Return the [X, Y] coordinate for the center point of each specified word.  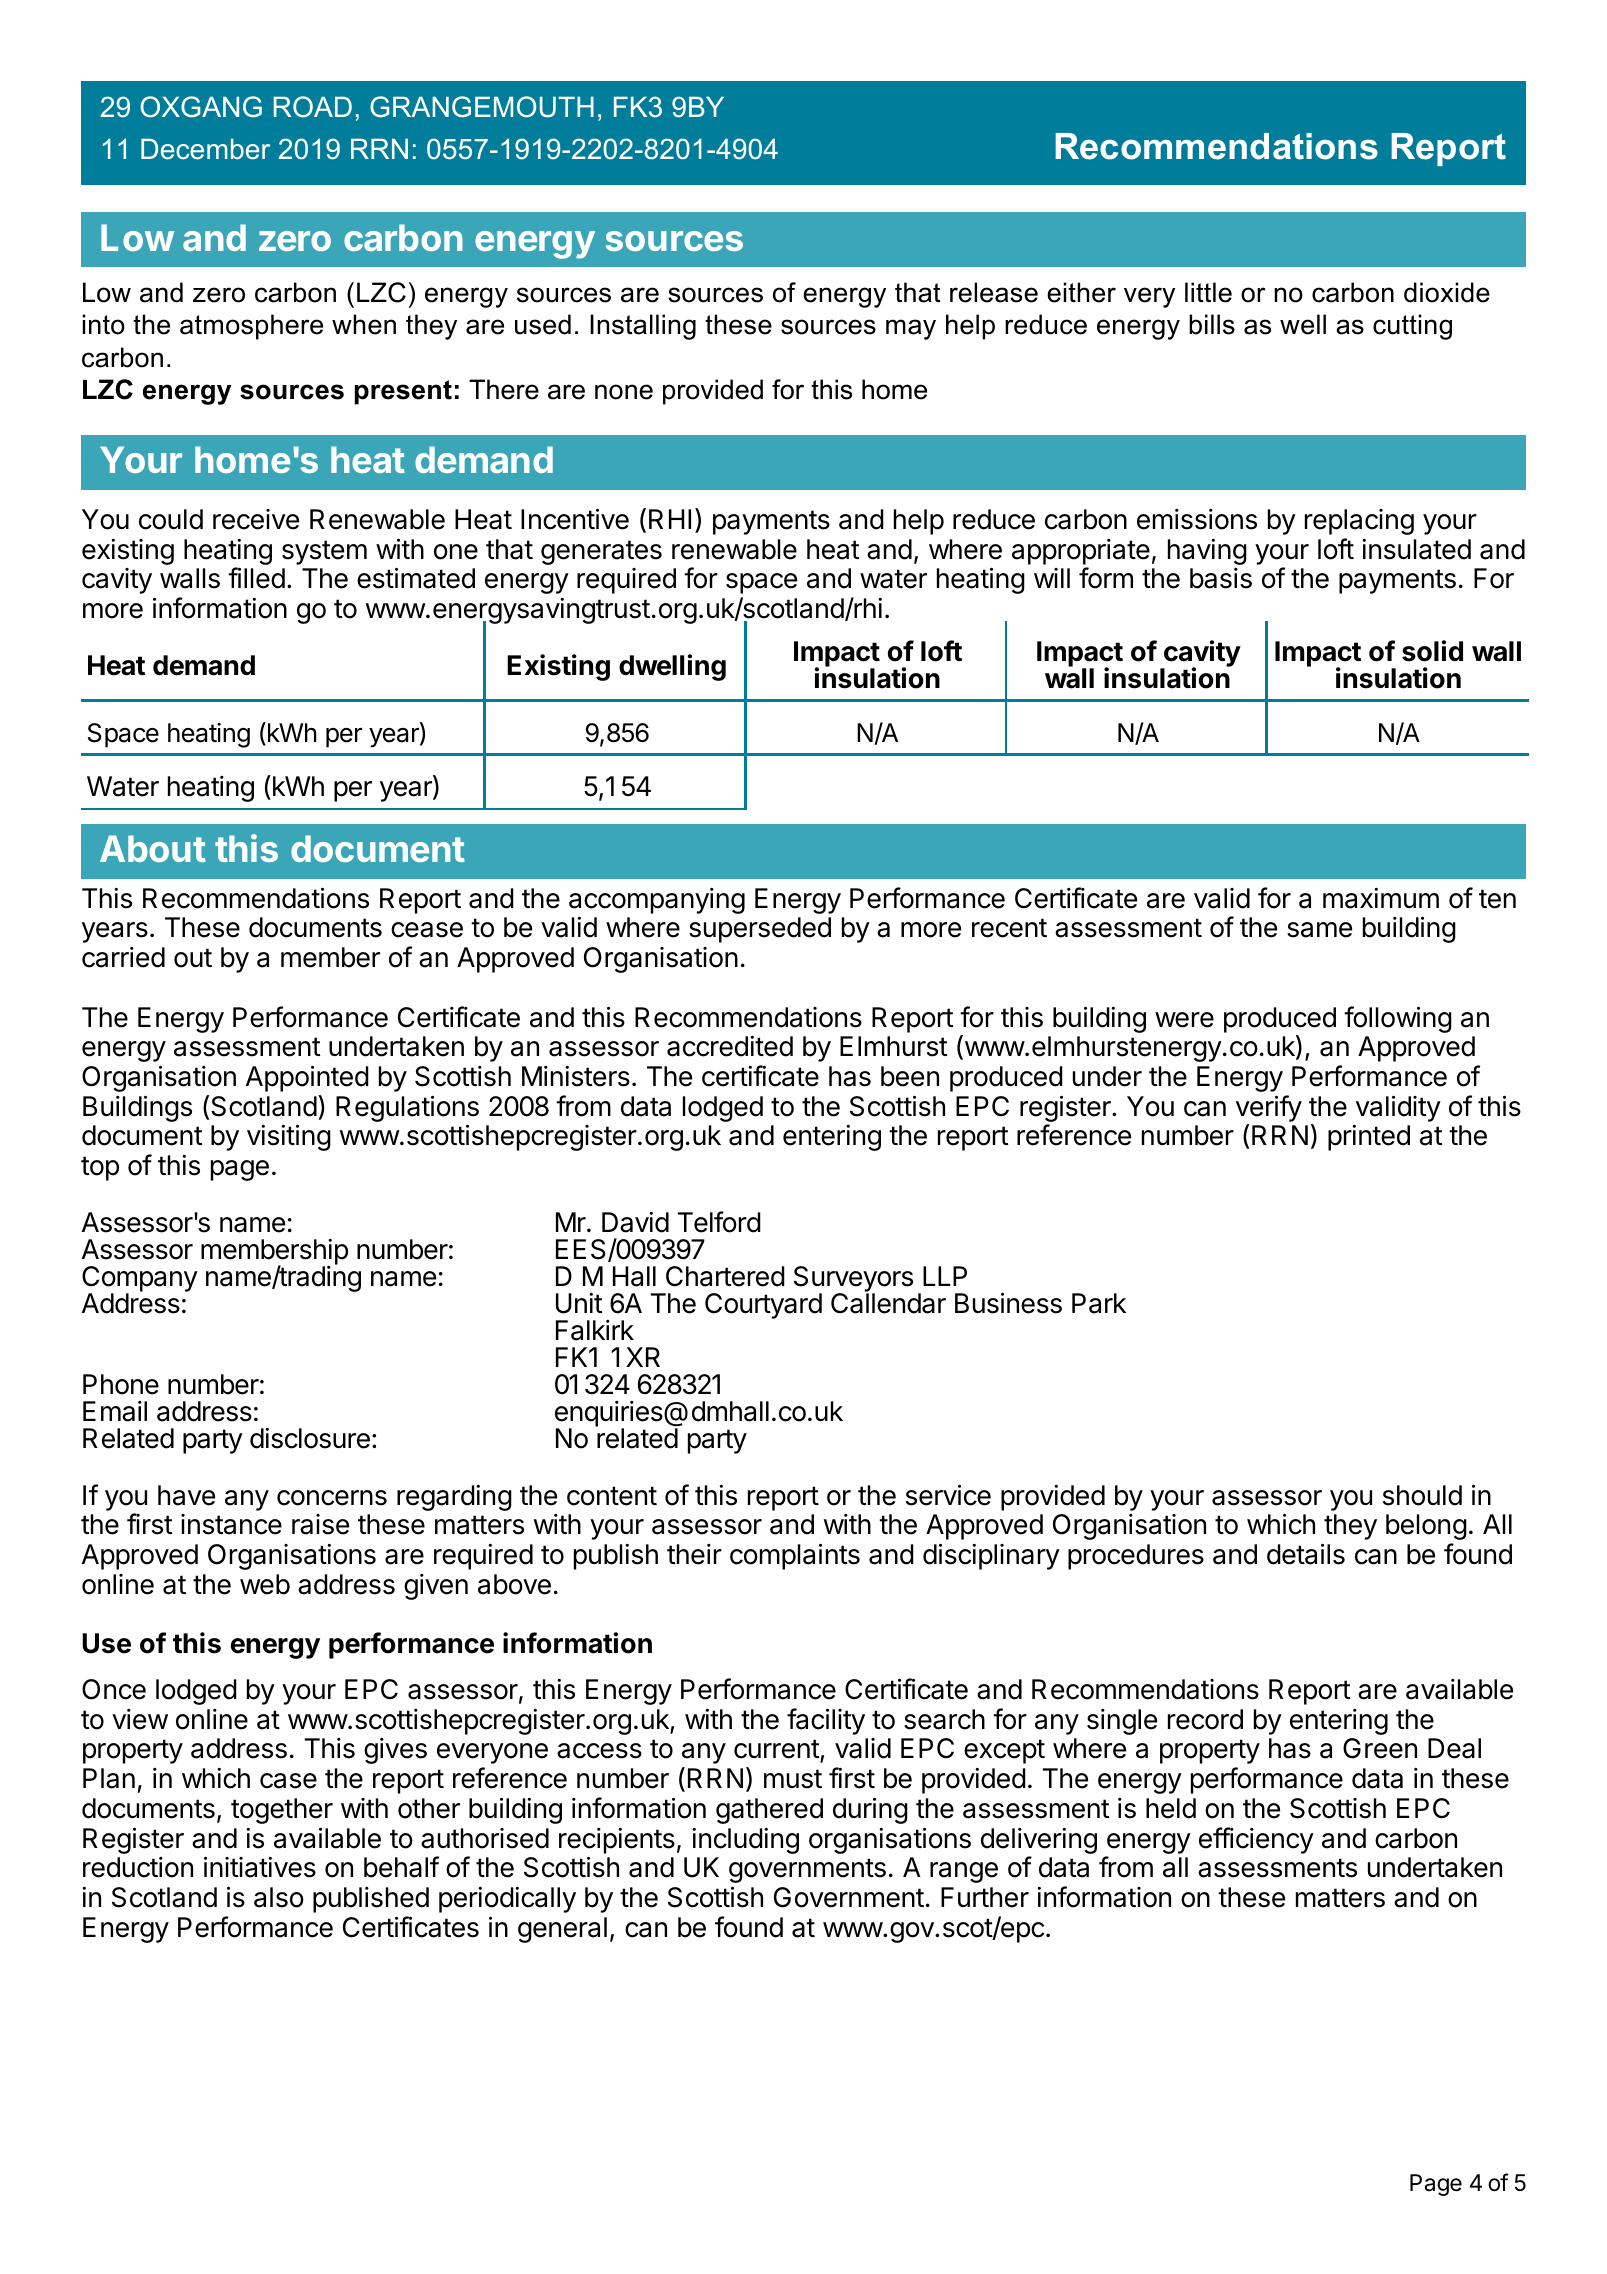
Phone [121, 1384]
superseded [760, 930]
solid [1432, 651]
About [153, 848]
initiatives [260, 1867]
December [205, 149]
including [745, 1841]
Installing [643, 327]
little [1208, 292]
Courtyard [763, 1306]
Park [1099, 1303]
